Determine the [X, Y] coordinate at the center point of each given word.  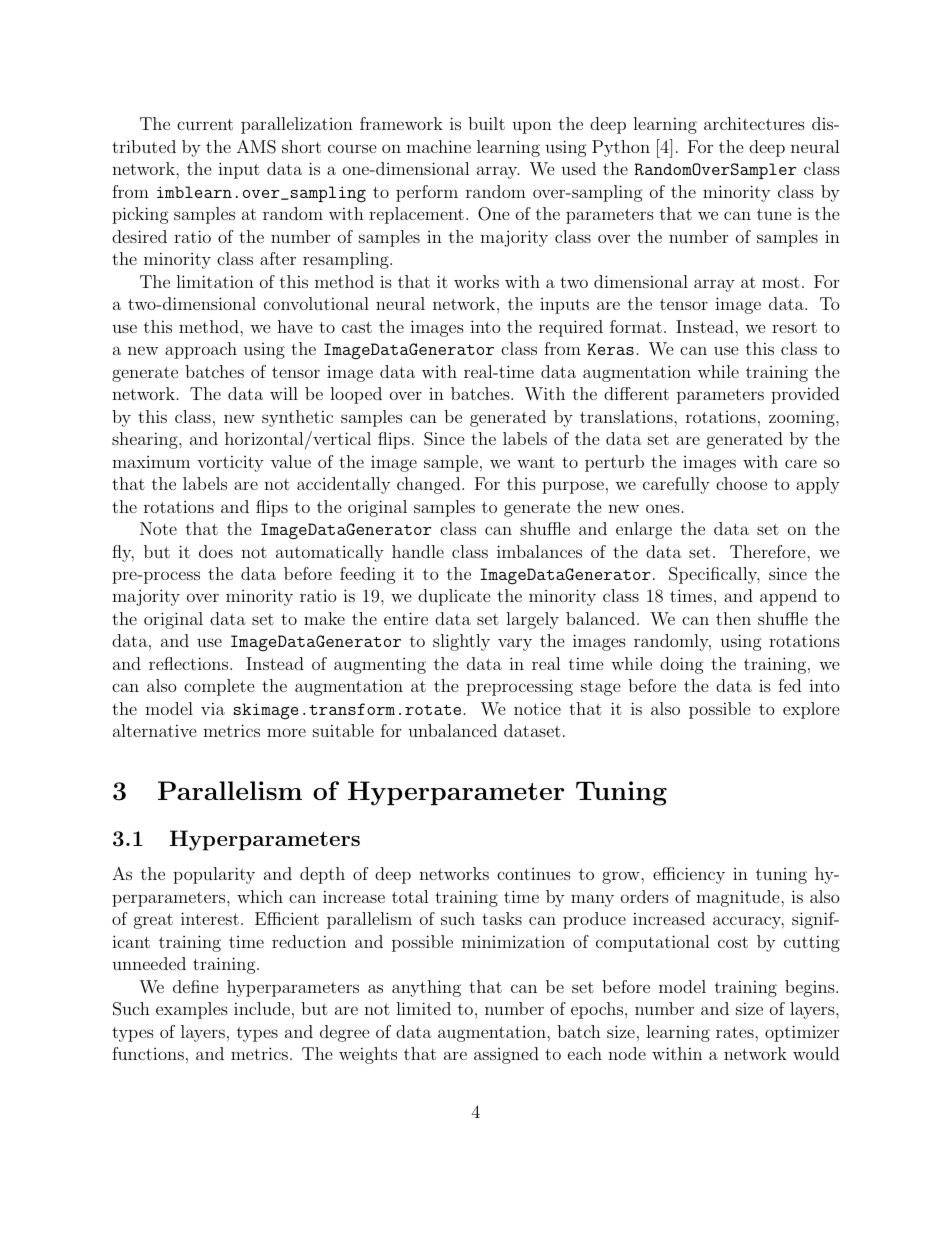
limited [423, 1008]
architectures [754, 123]
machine [438, 146]
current [205, 124]
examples [192, 1010]
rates [736, 1032]
